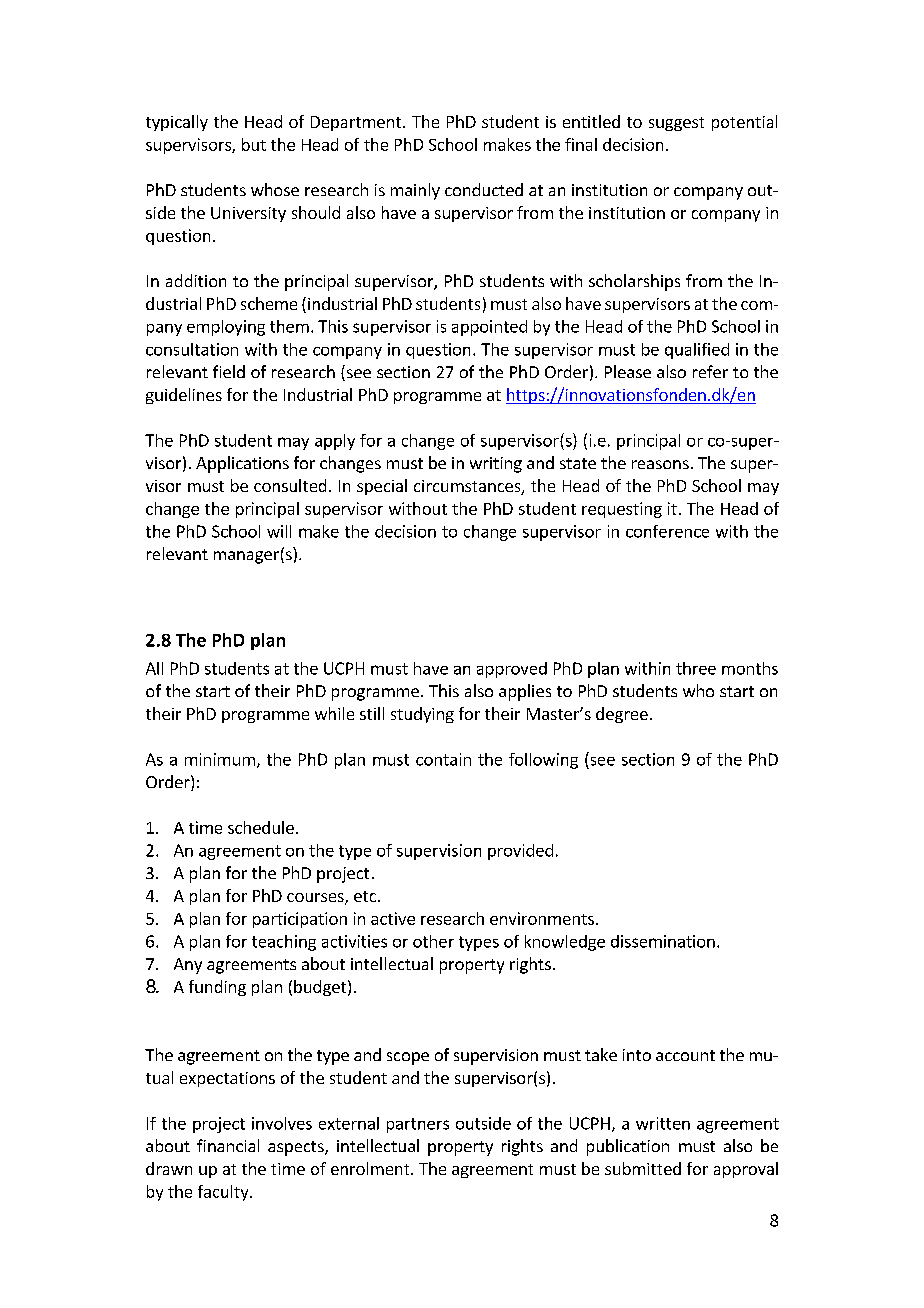 This page has height=1308, width=924. What do you see at coordinates (676, 124) in the page?
I see `suggest` at bounding box center [676, 124].
